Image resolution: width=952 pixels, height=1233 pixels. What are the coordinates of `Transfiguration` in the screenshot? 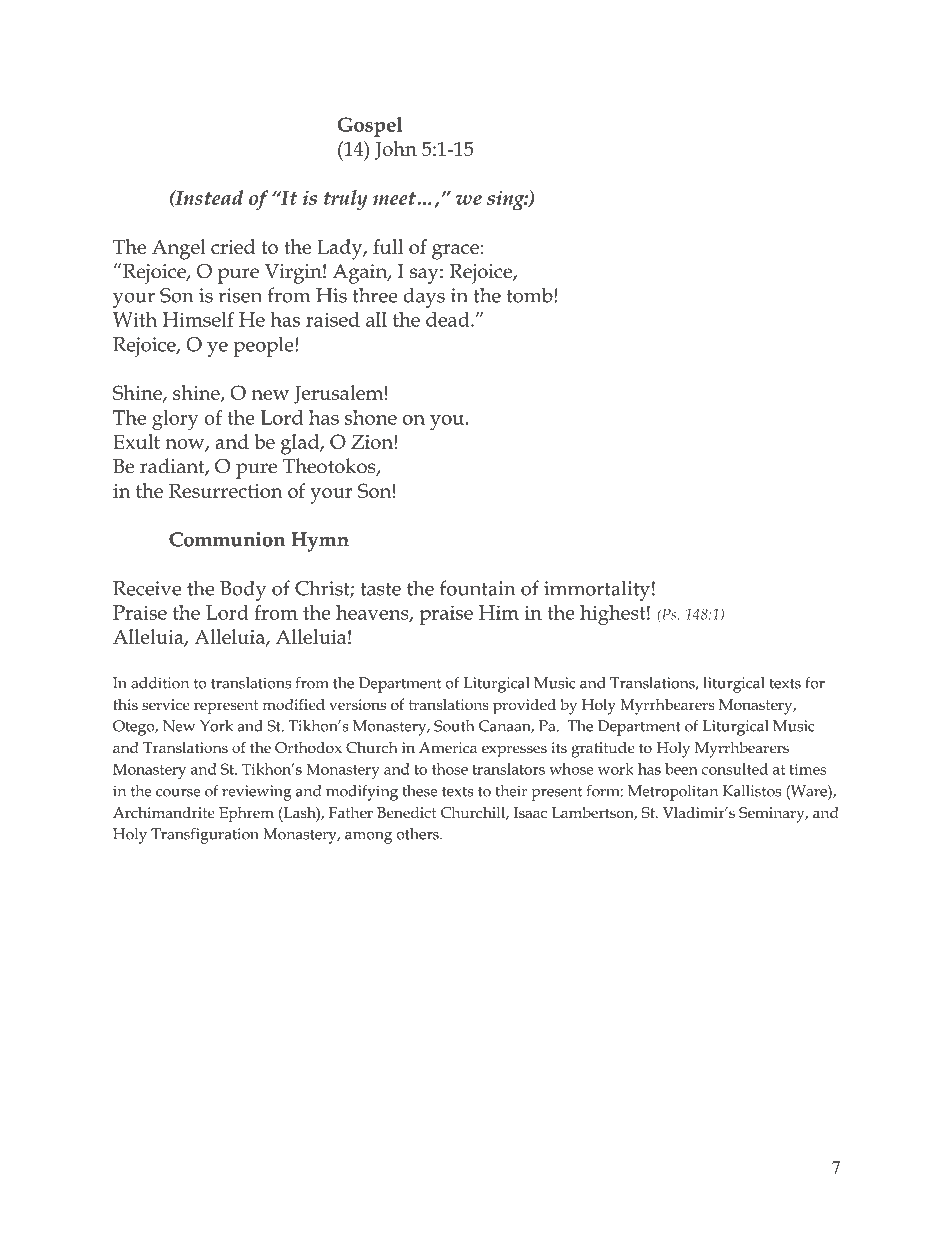 It's located at (205, 836).
